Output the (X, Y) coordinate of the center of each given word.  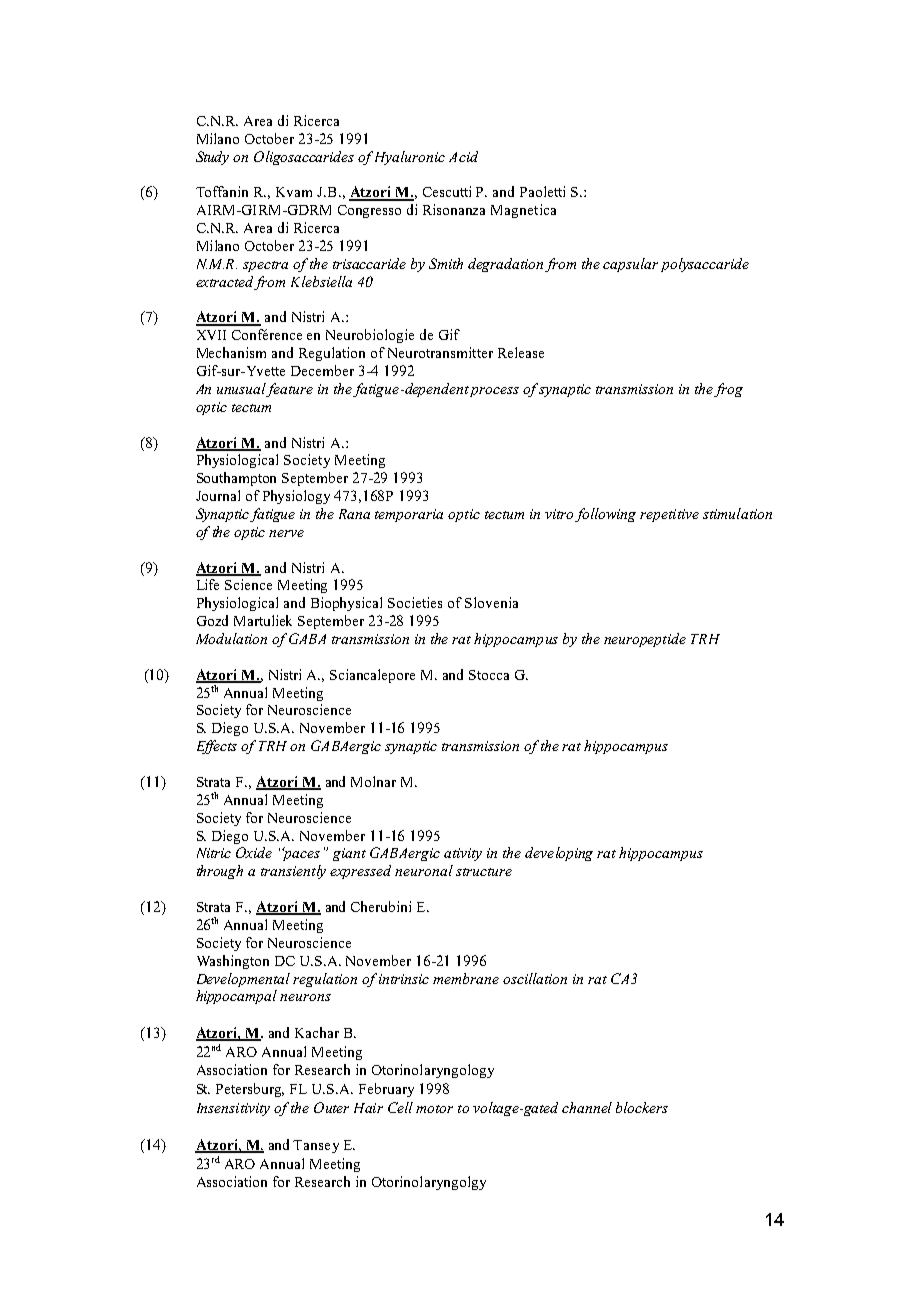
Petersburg (250, 1090)
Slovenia (491, 602)
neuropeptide (645, 640)
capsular (630, 265)
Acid (463, 156)
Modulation (231, 638)
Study (212, 158)
